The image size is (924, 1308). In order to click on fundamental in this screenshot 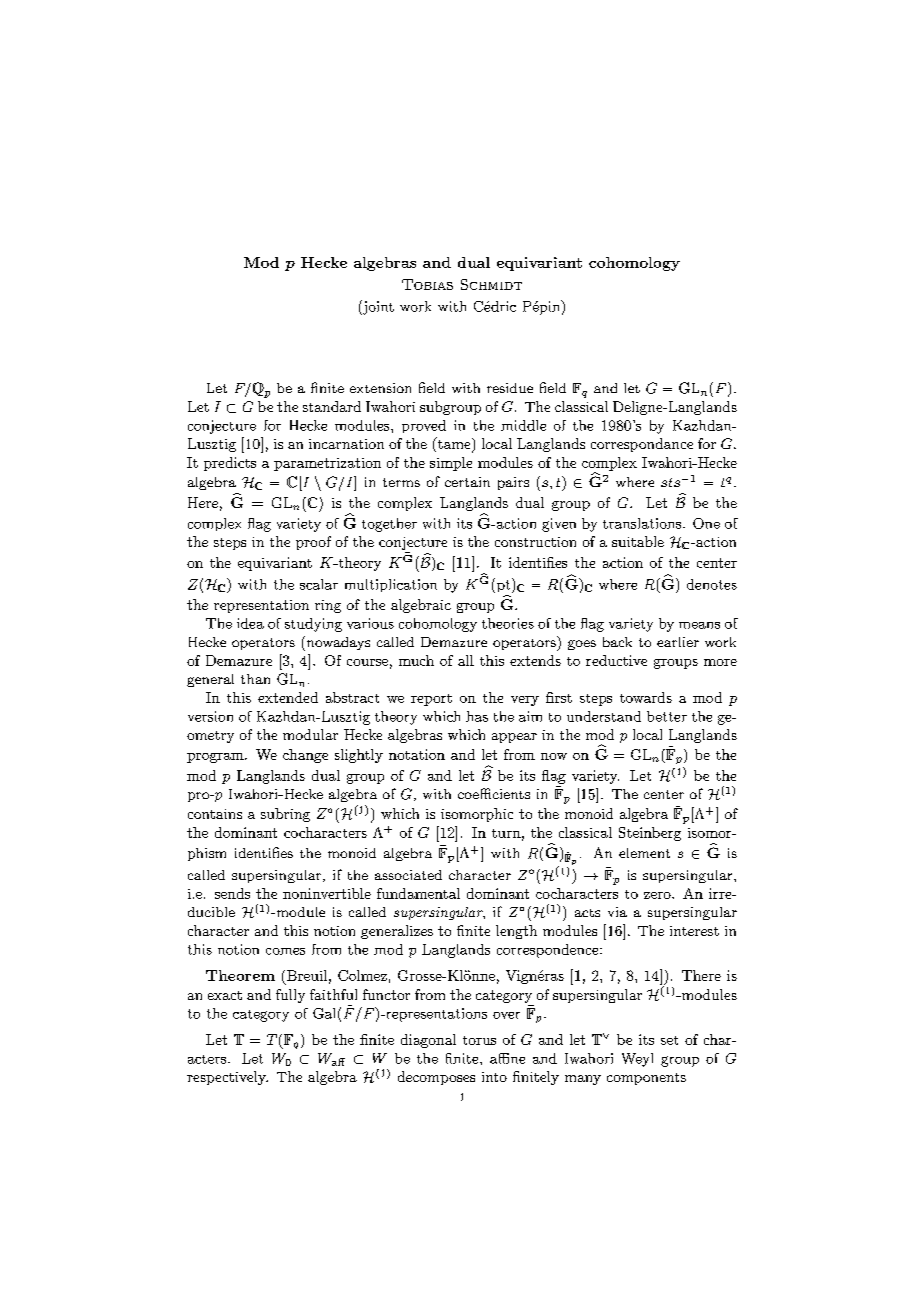, I will do `click(418, 893)`.
